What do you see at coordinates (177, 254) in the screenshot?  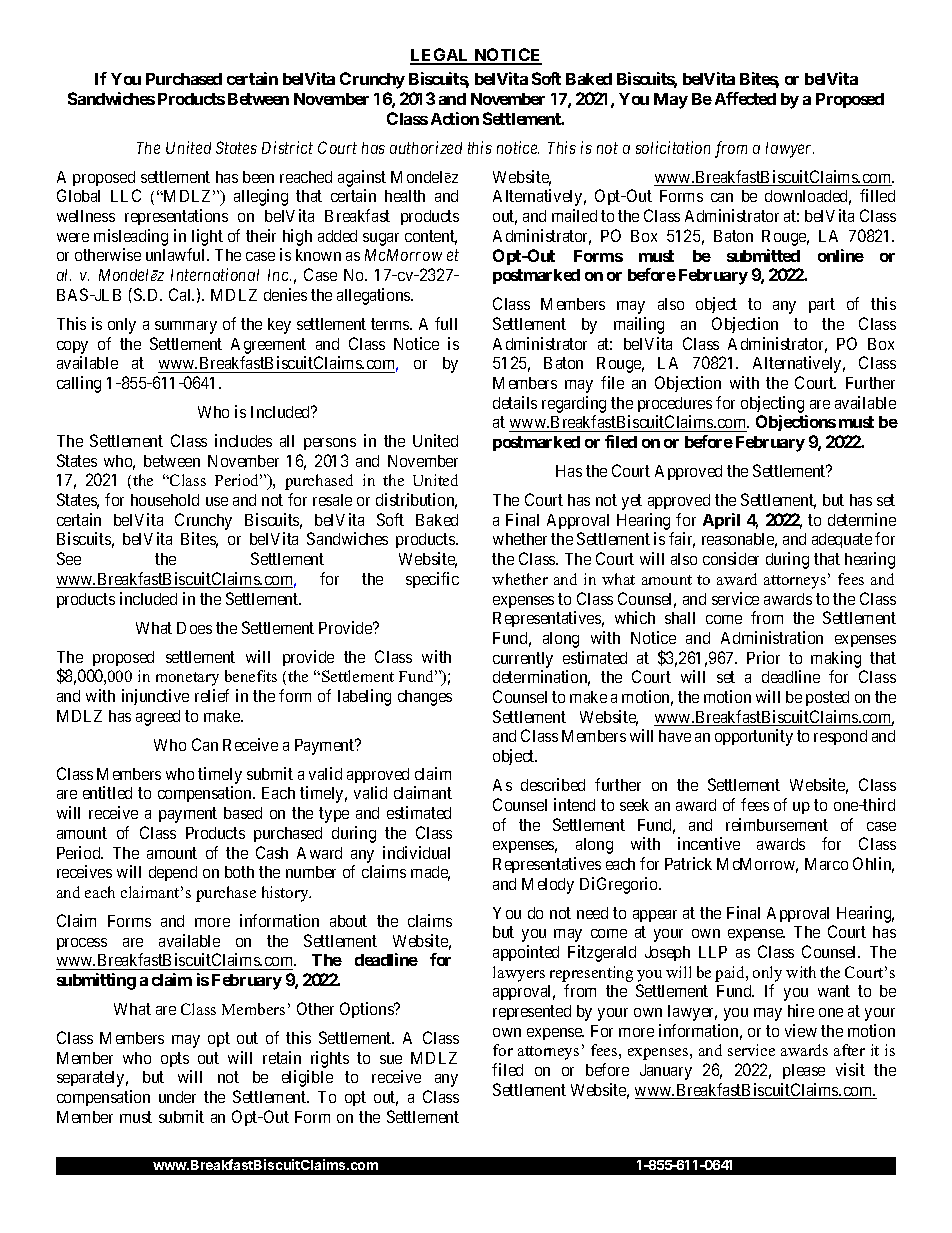 I see `unlawful` at bounding box center [177, 254].
